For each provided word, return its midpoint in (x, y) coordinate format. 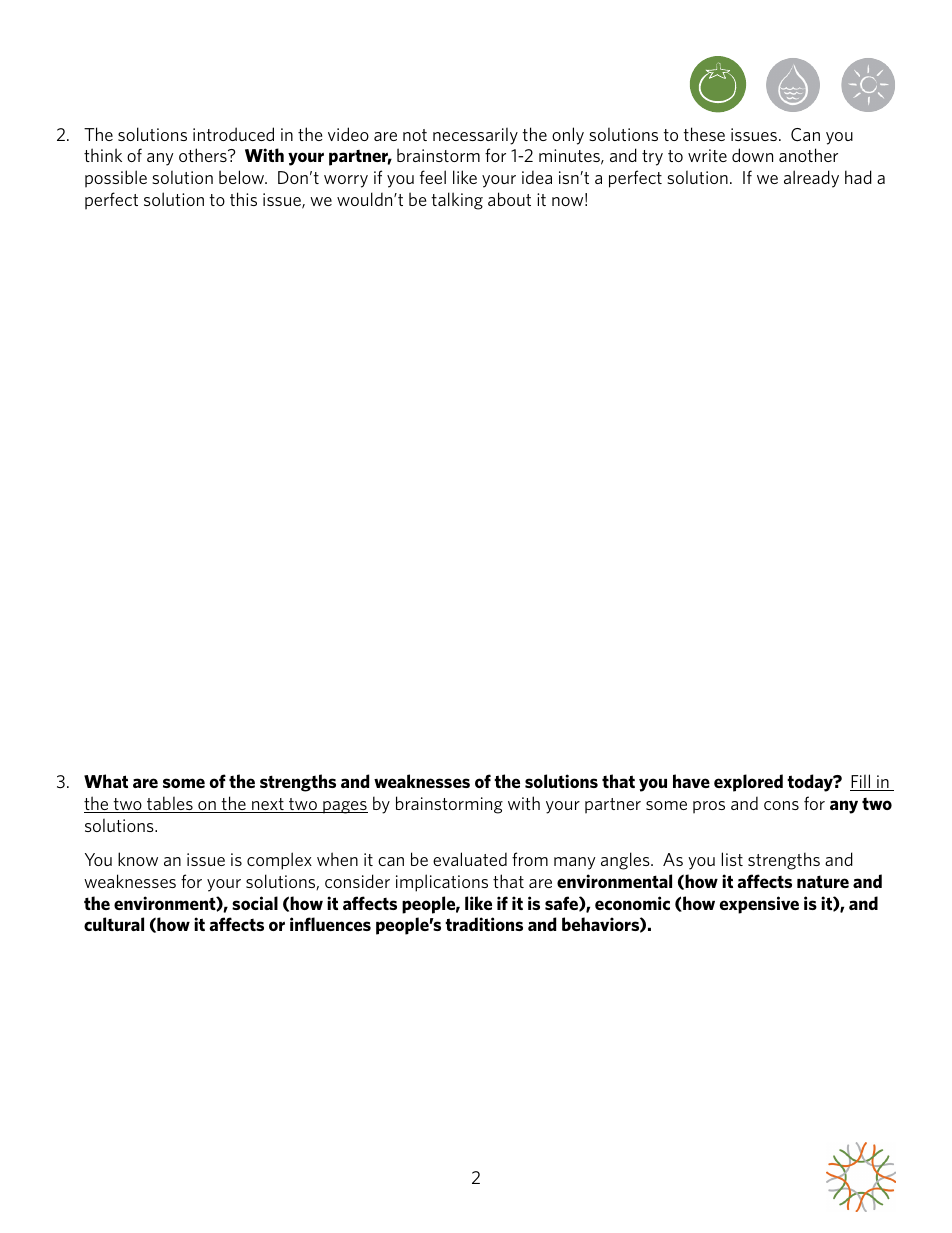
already (811, 179)
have (691, 781)
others (204, 155)
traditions (484, 924)
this (243, 199)
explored (748, 783)
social (255, 903)
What (106, 781)
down (752, 155)
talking (457, 201)
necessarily (475, 136)
